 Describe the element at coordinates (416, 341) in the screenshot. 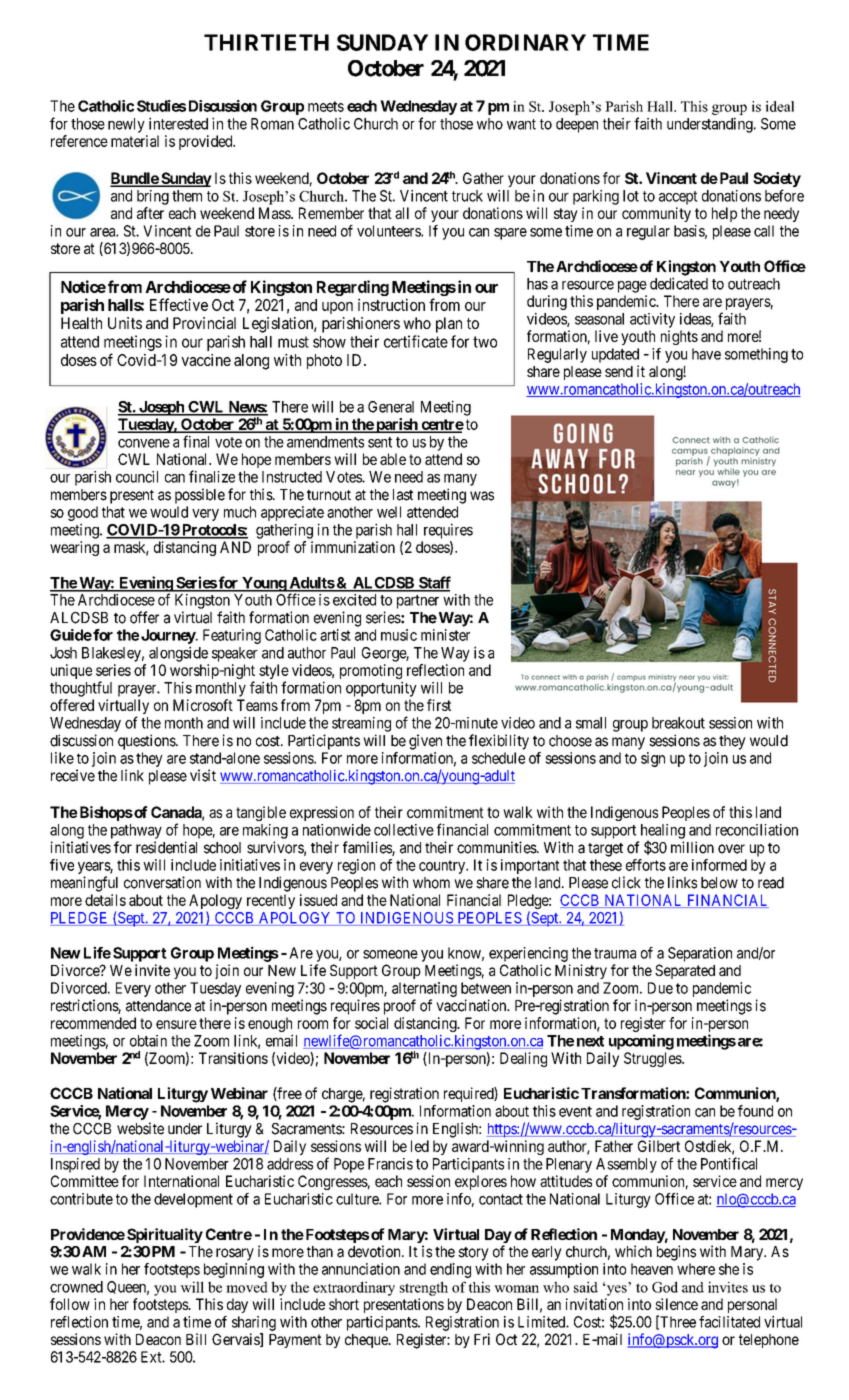

I see `certificate` at that location.
